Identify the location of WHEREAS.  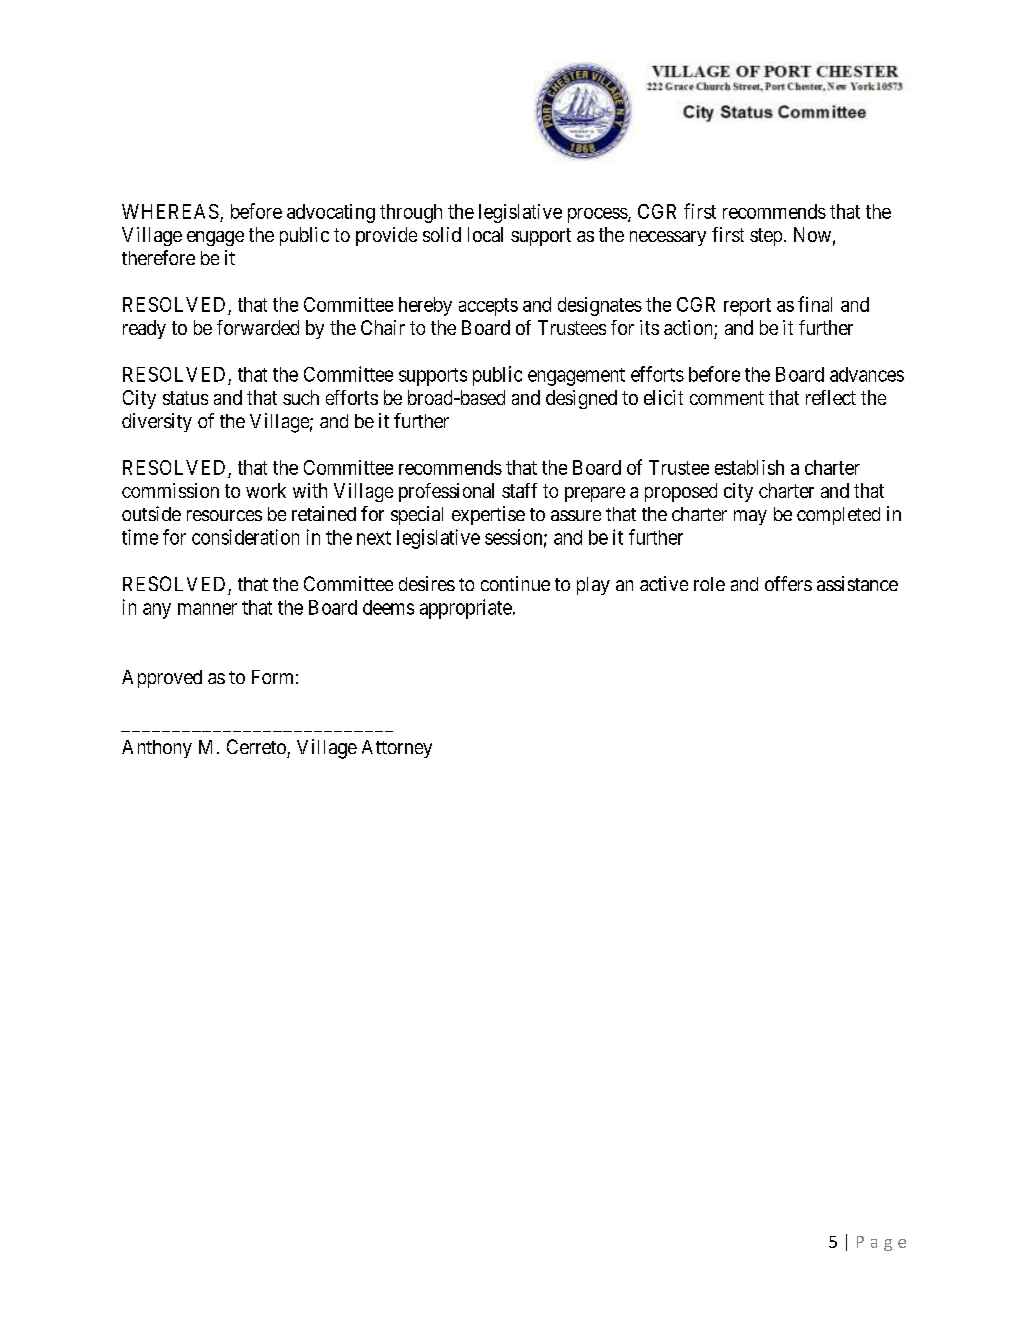
(170, 211).
